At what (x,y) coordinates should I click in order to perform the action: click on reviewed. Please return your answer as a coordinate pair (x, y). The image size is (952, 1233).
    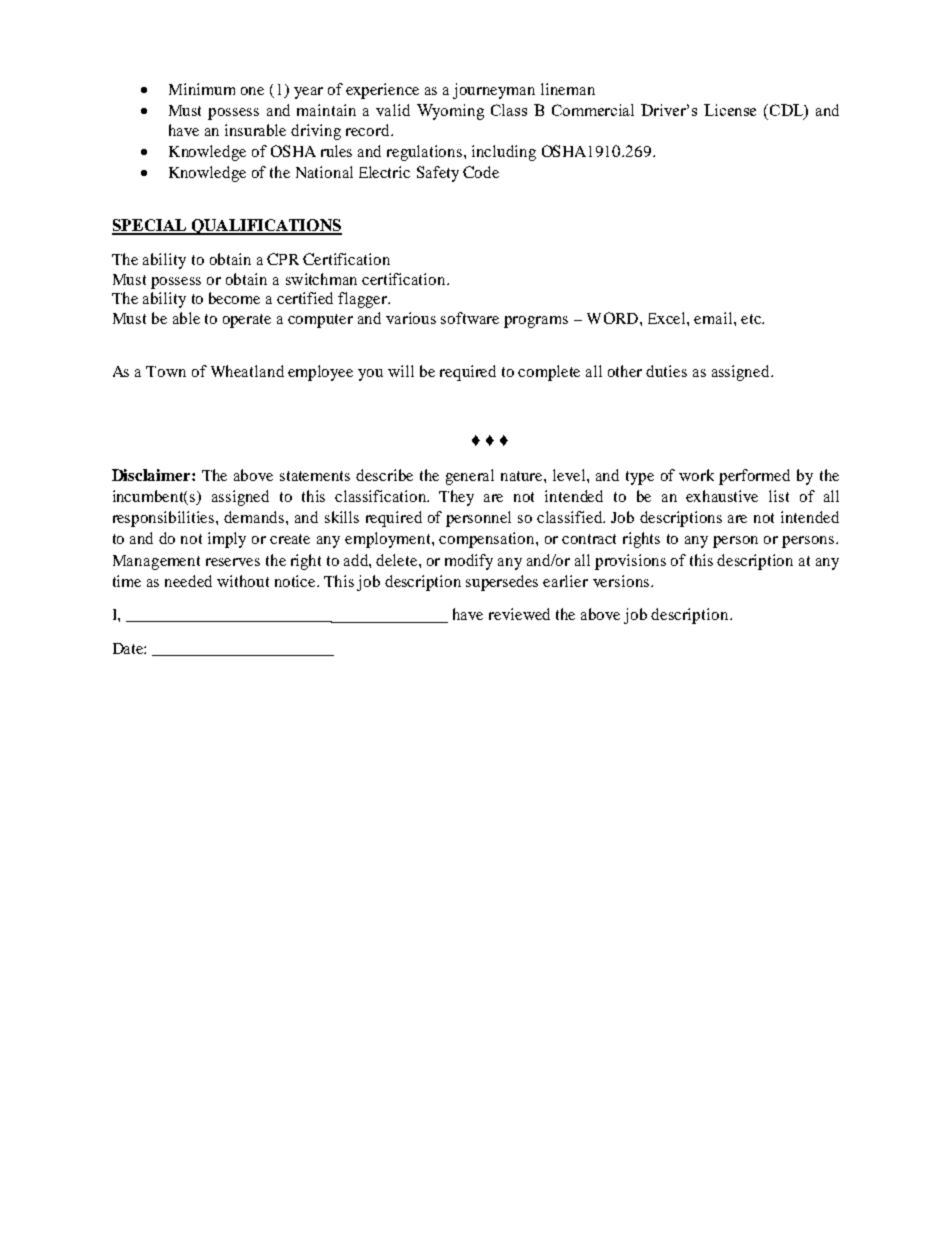
    Looking at the image, I should click on (519, 614).
